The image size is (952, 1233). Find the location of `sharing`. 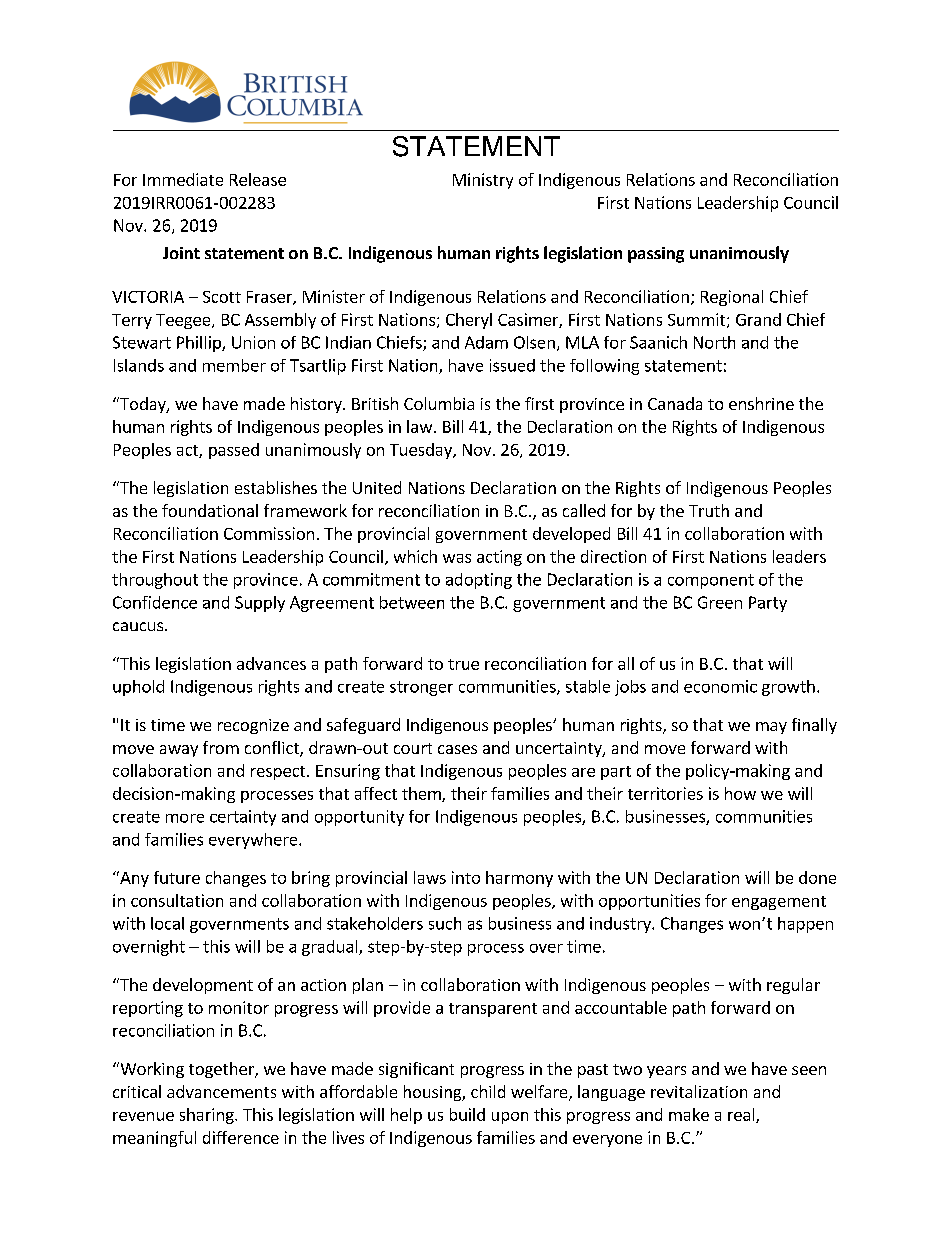

sharing is located at coordinates (208, 1116).
